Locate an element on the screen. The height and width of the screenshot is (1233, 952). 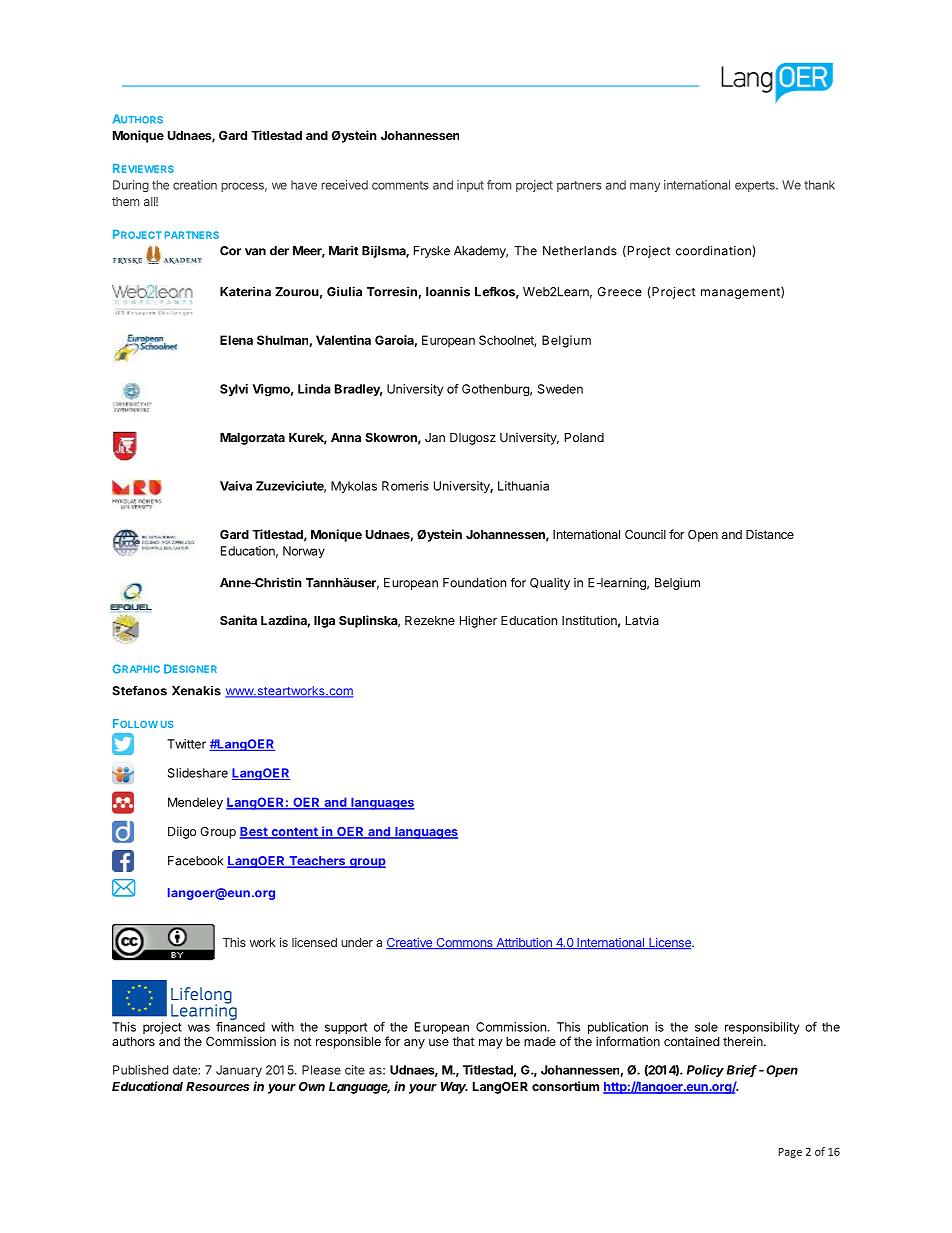
Lithuania is located at coordinates (523, 486).
